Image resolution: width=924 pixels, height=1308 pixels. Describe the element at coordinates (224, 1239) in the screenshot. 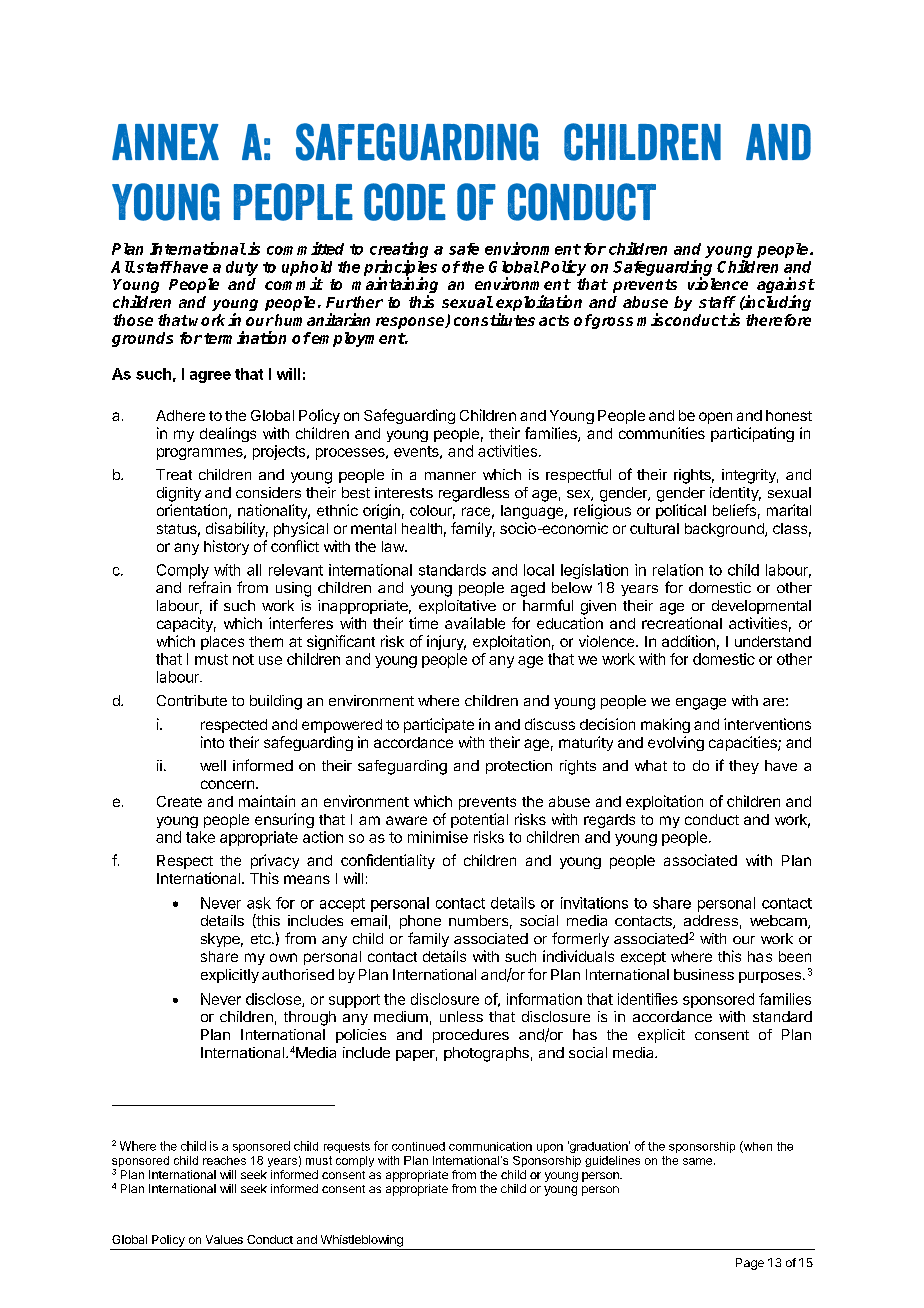

I see `Values` at that location.
